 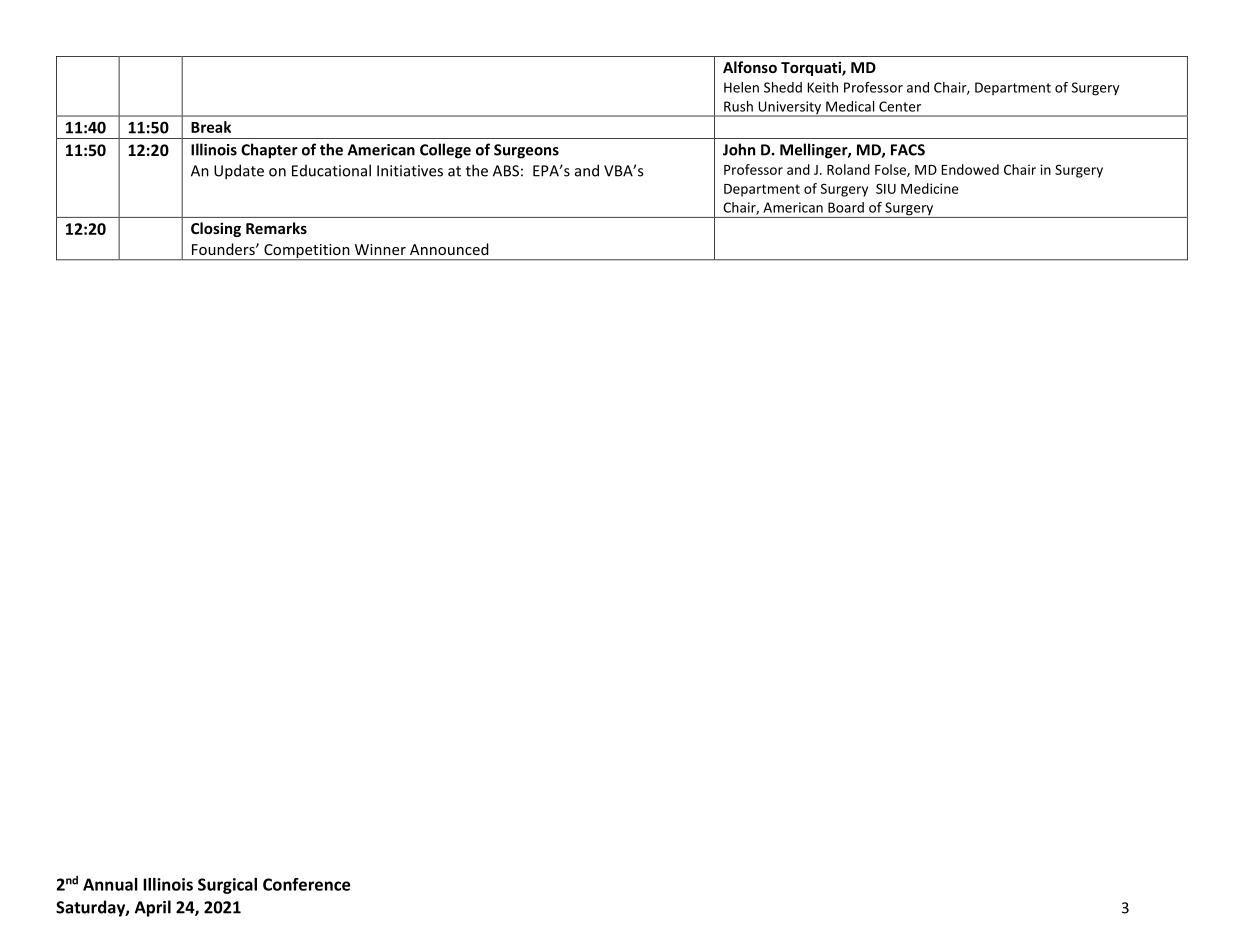 I want to click on Board, so click(x=846, y=207).
